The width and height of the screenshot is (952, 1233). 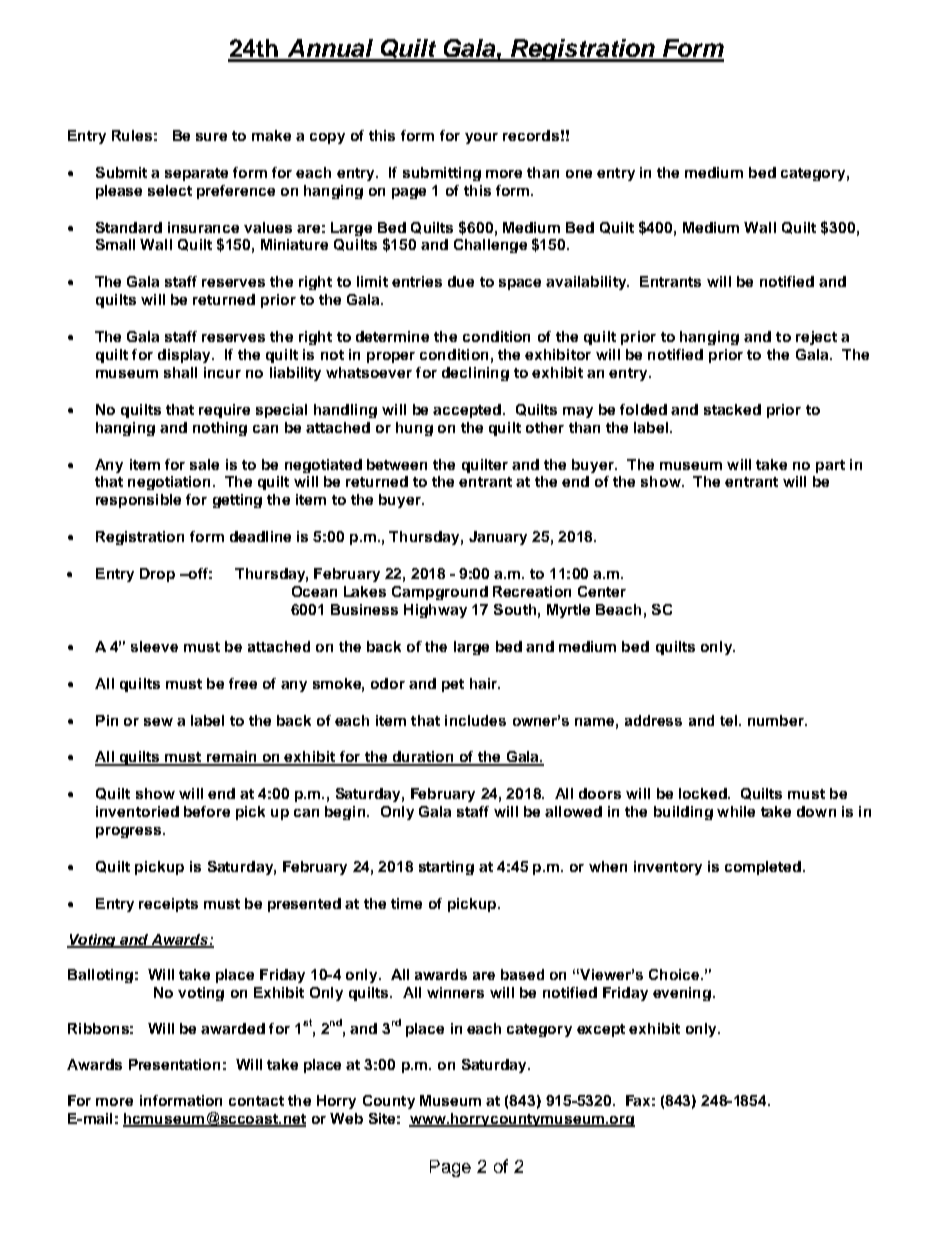 I want to click on one, so click(x=579, y=174).
